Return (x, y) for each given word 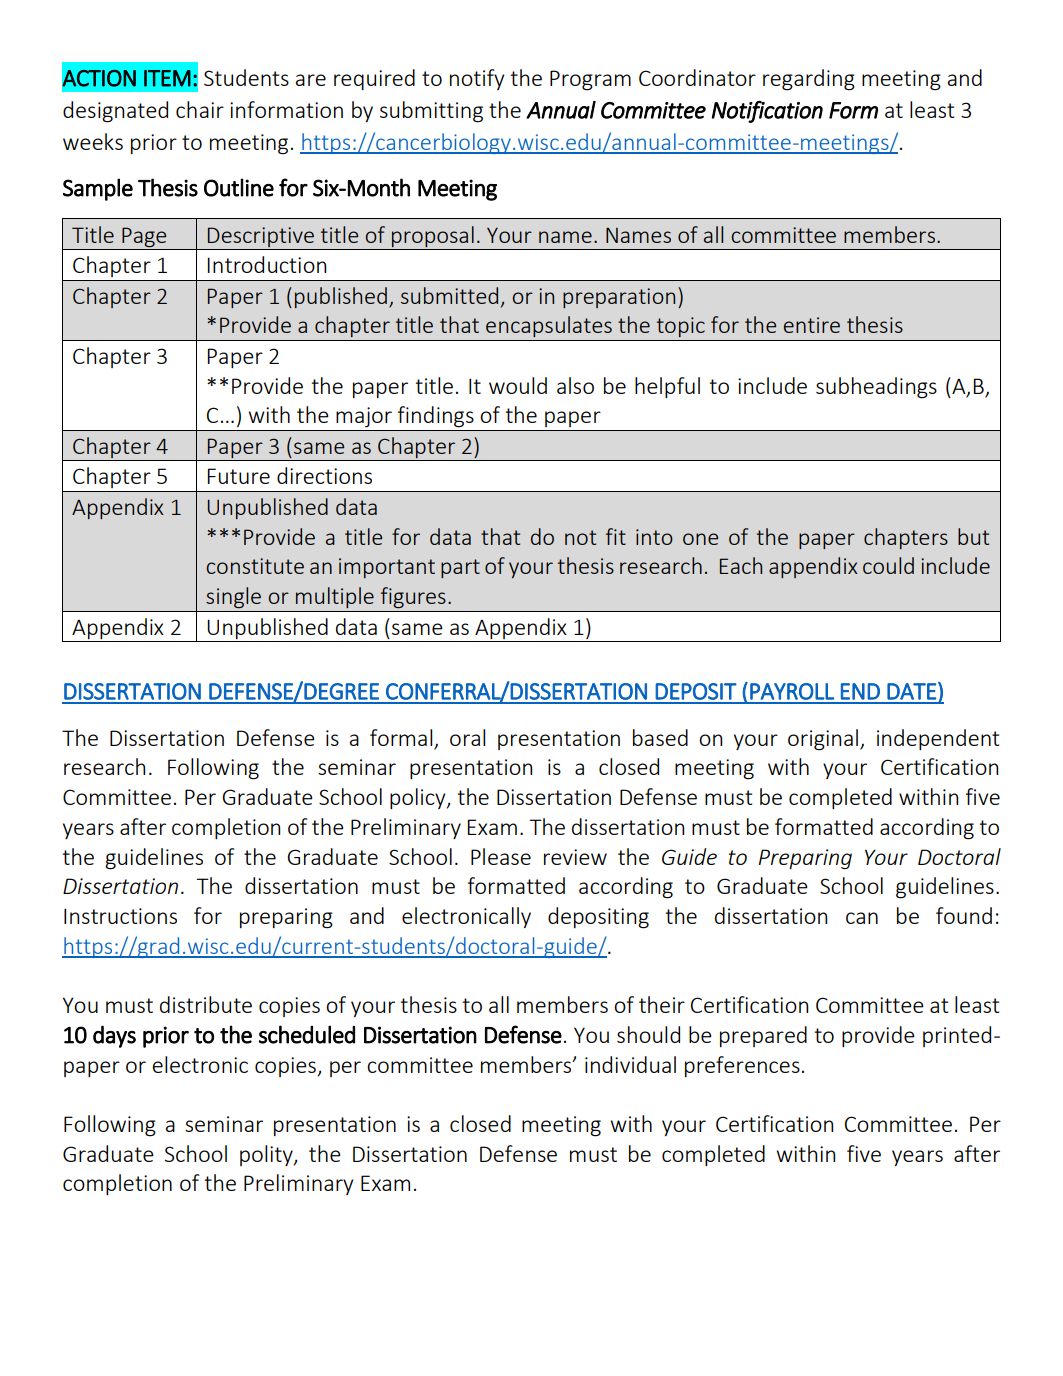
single (233, 597)
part (460, 568)
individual (630, 1064)
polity (267, 1155)
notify (477, 79)
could (888, 565)
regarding (809, 80)
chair (200, 109)
